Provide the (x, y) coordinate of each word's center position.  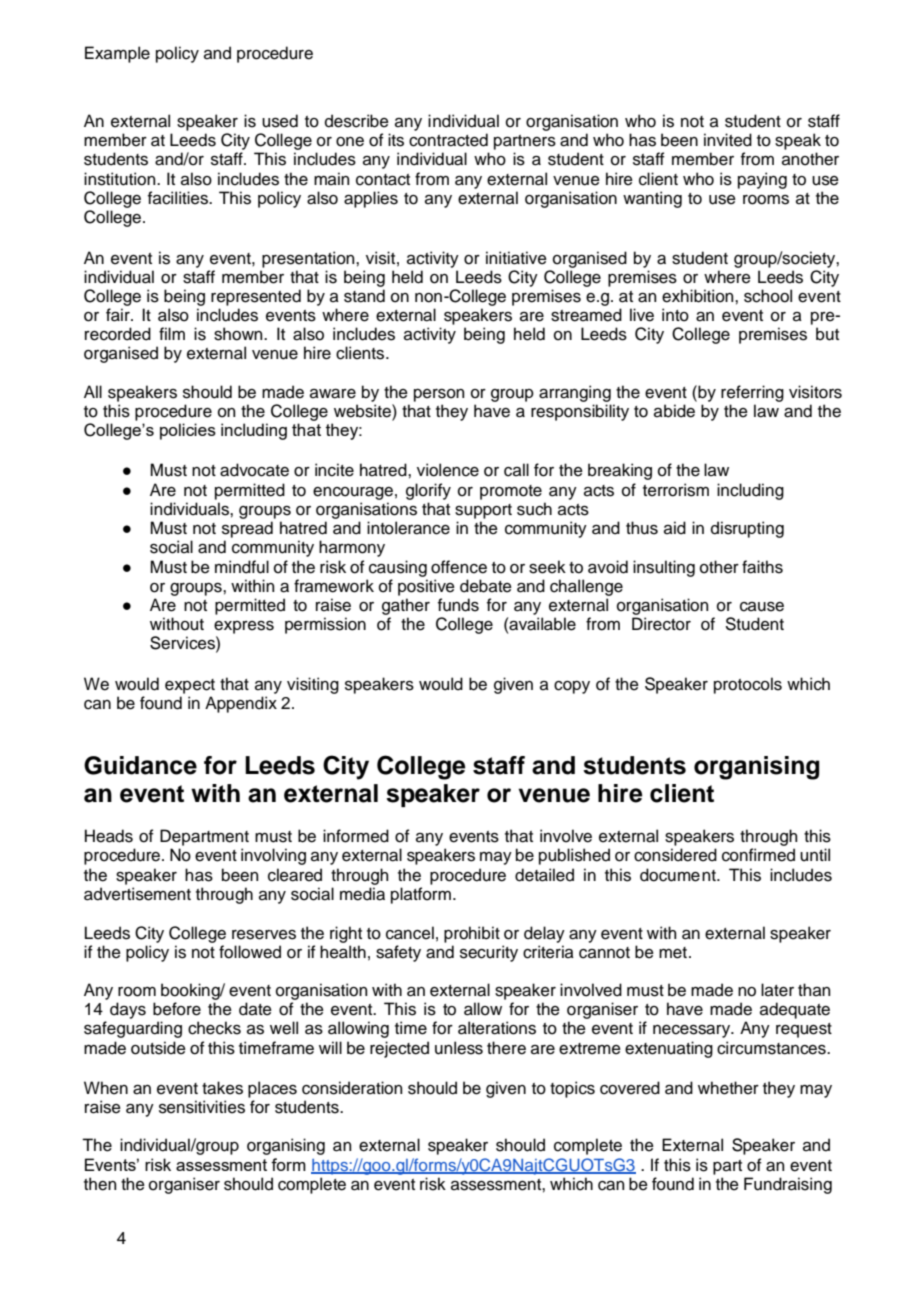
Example (117, 54)
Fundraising (788, 1185)
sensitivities (202, 1107)
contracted (448, 140)
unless (459, 1048)
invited (728, 140)
